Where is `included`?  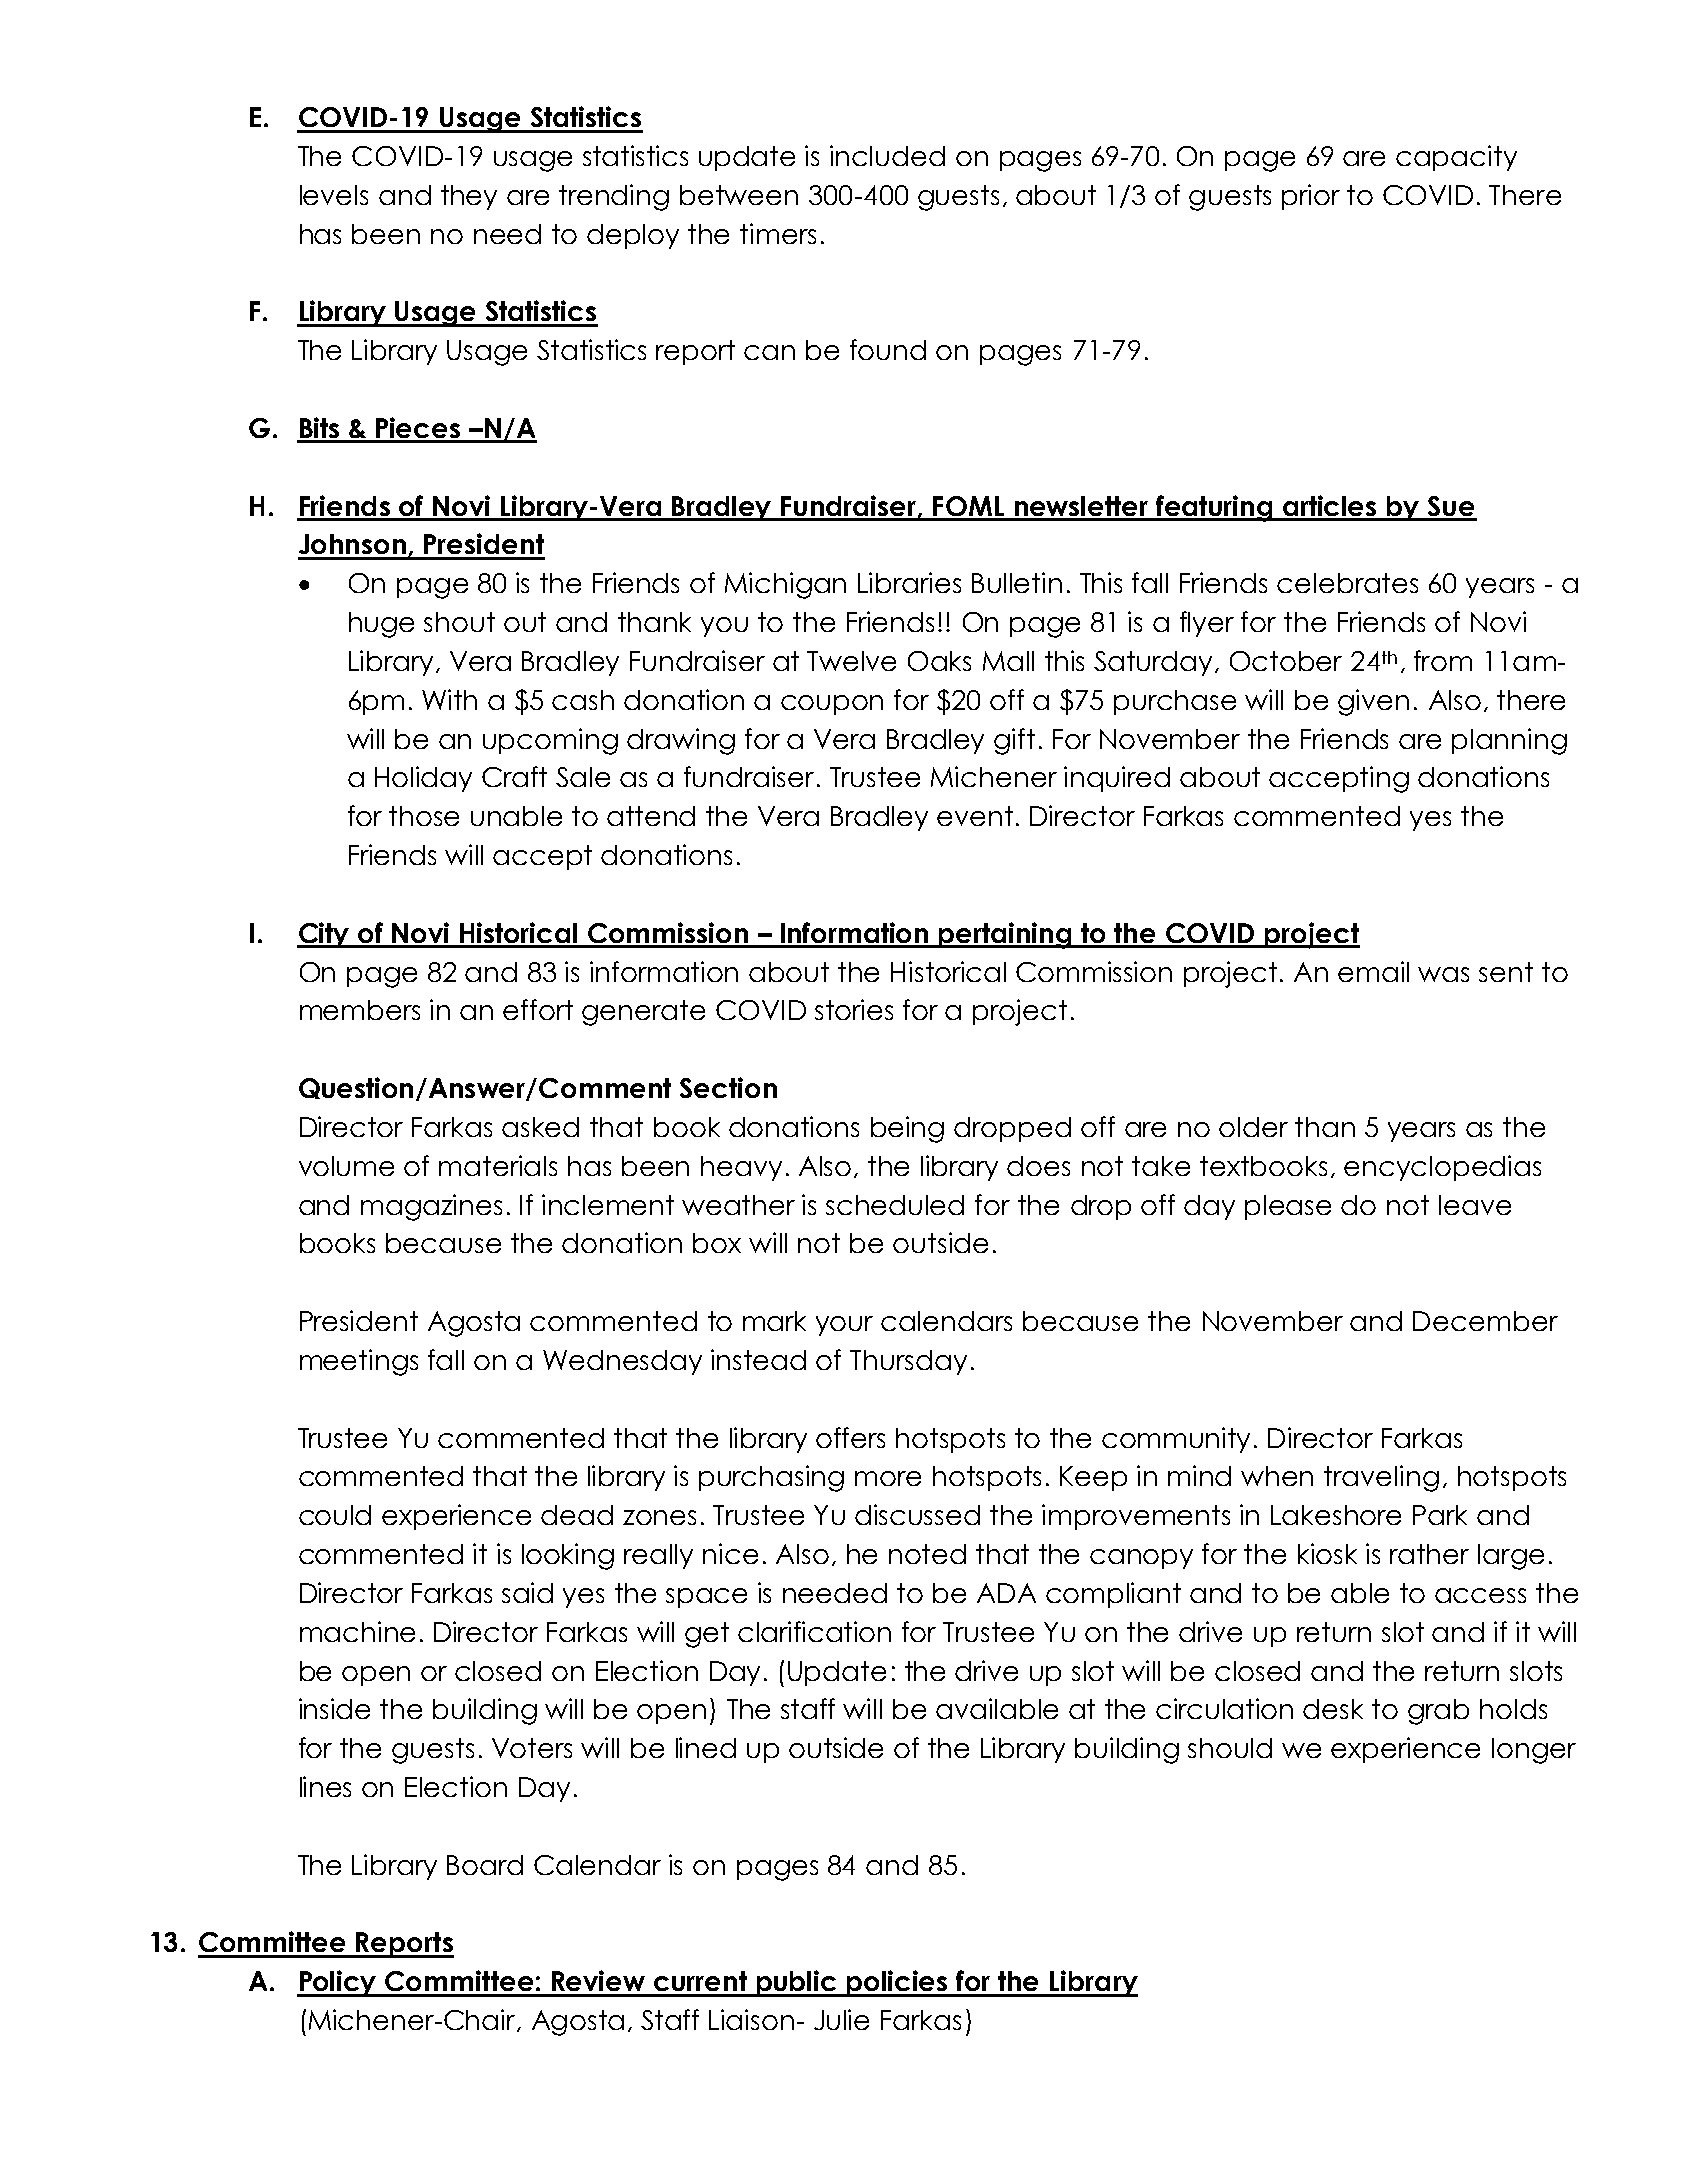 included is located at coordinates (887, 155).
